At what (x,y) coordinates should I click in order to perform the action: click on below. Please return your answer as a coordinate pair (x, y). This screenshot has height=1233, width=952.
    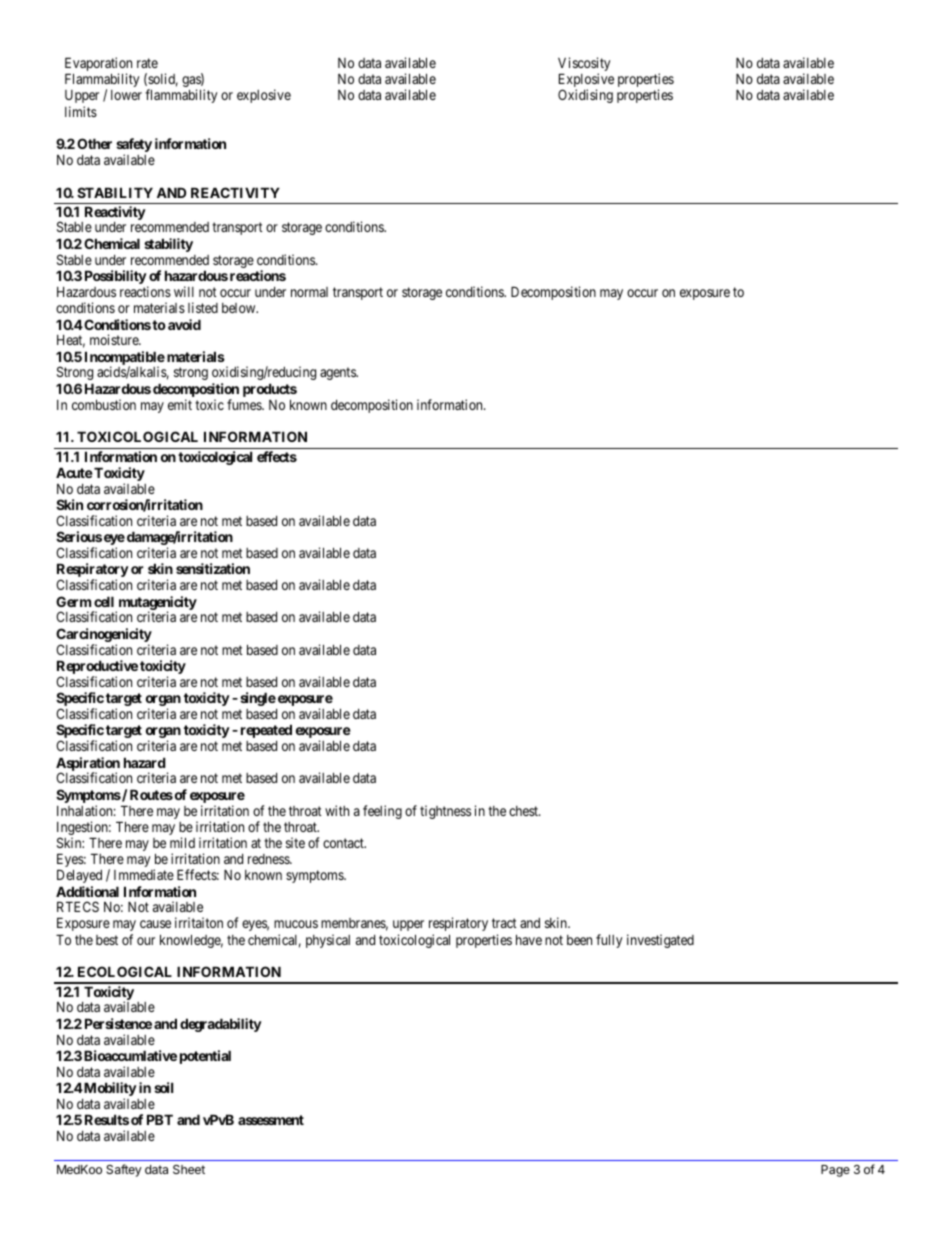
    Looking at the image, I should click on (240, 308).
